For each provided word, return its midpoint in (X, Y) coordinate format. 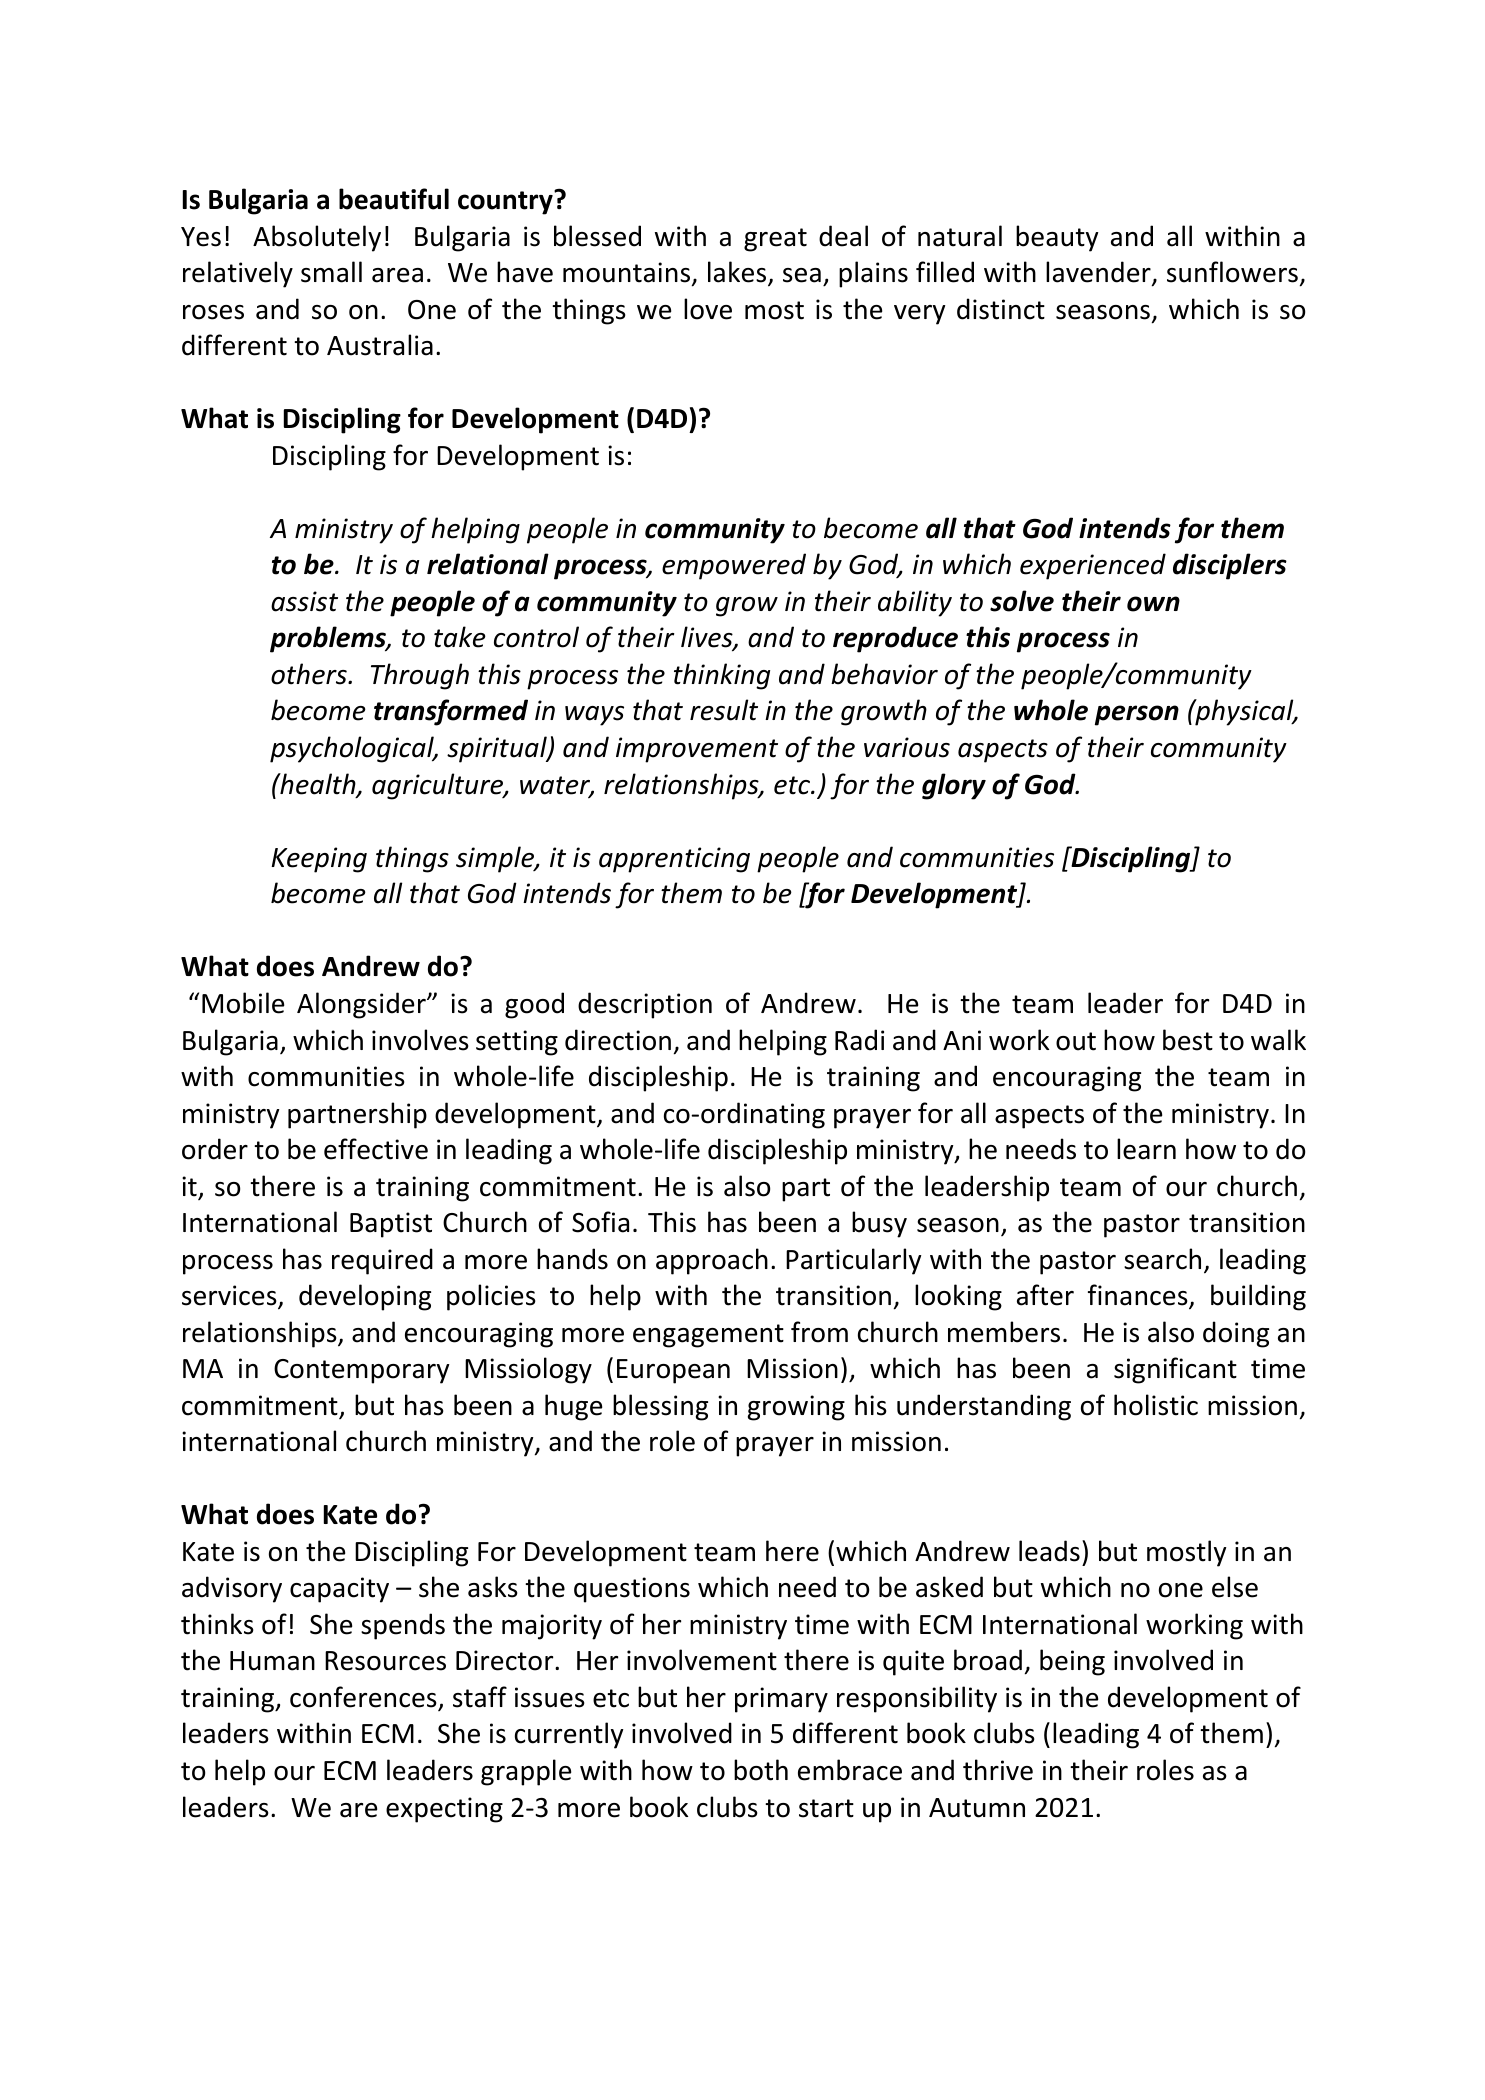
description (645, 1005)
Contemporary (361, 1371)
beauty (1057, 238)
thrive (998, 1770)
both (761, 1770)
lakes (738, 273)
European (673, 1371)
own (1153, 604)
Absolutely (317, 238)
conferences (364, 1698)
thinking (722, 676)
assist (304, 601)
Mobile (243, 1003)
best (1188, 1040)
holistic (1156, 1405)
